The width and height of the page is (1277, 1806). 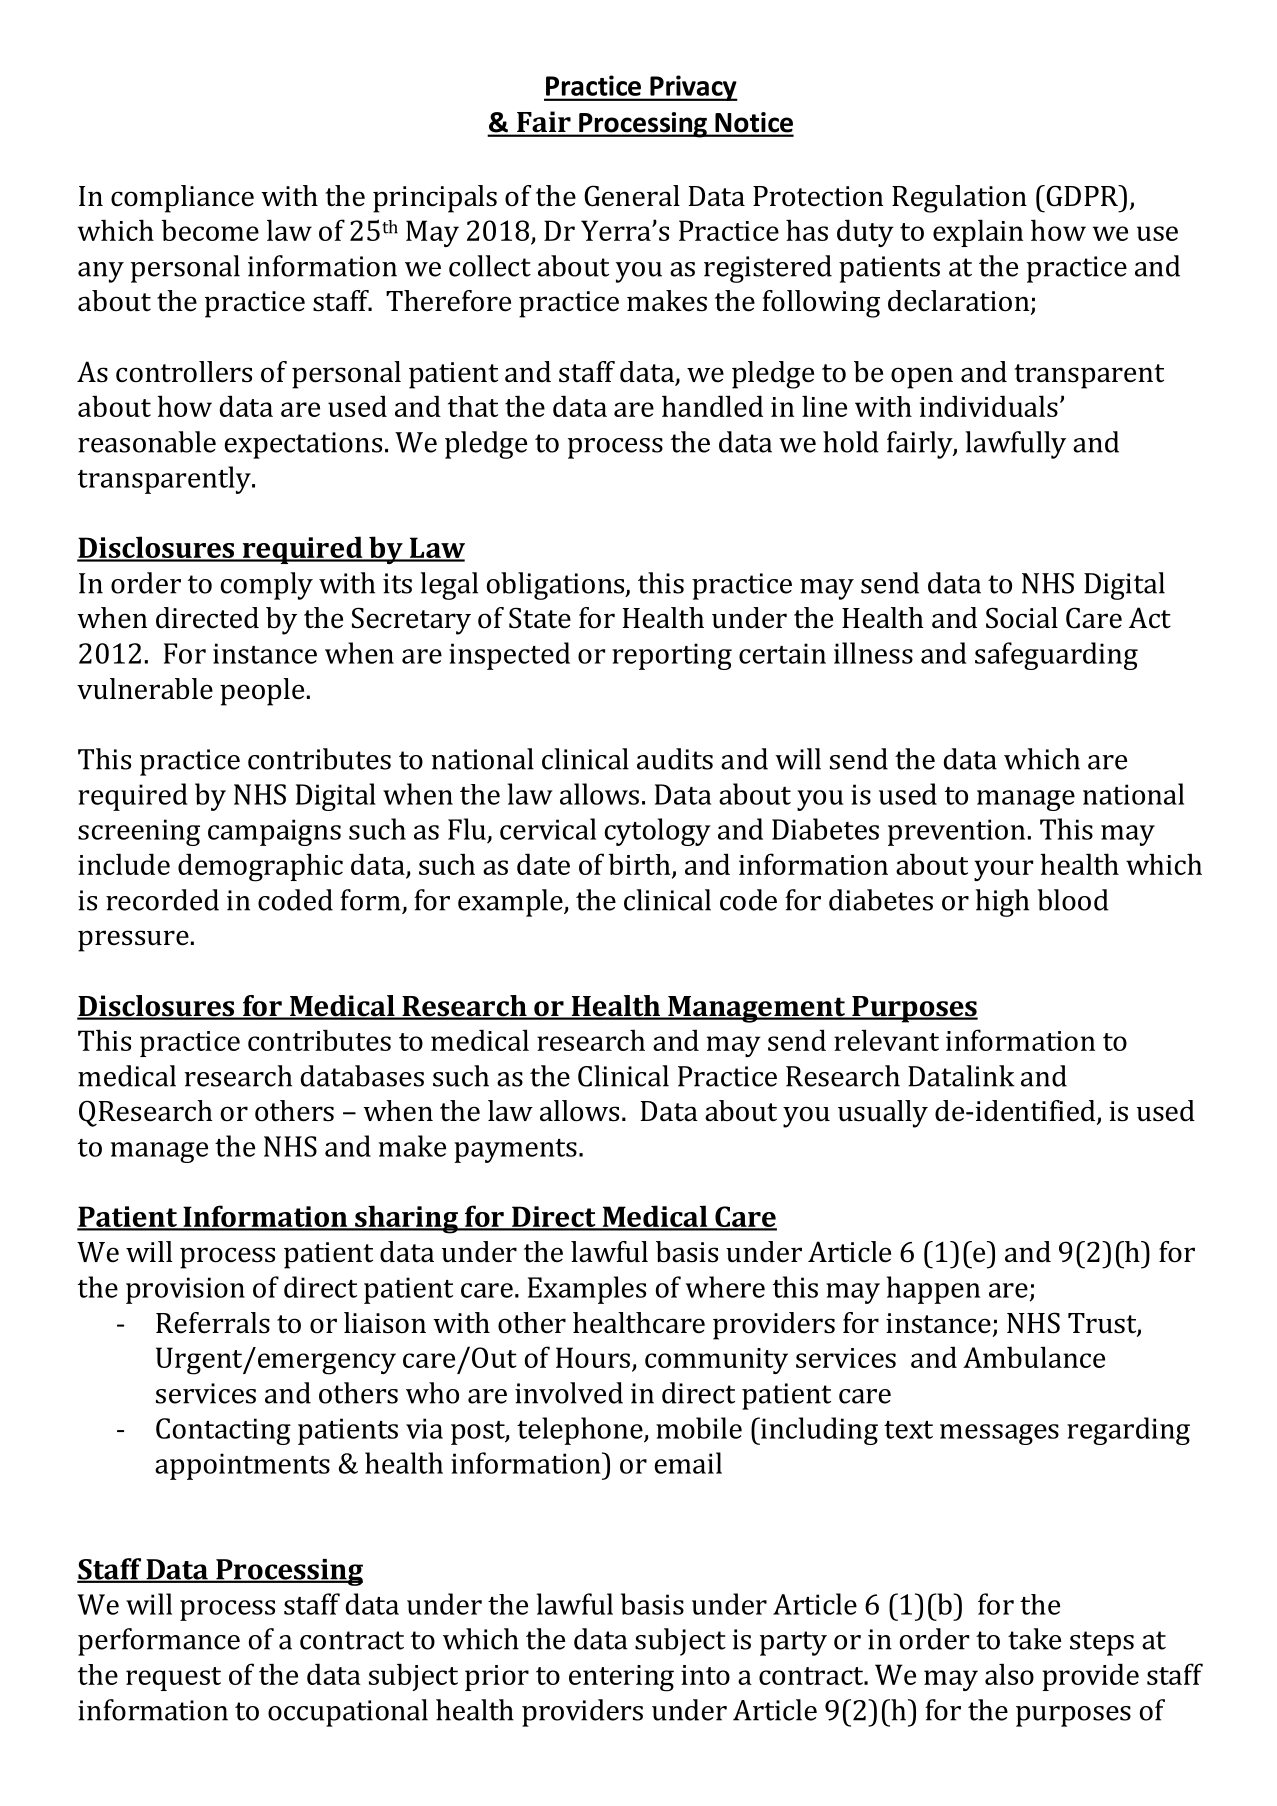 What do you see at coordinates (632, 196) in the page?
I see `General` at bounding box center [632, 196].
